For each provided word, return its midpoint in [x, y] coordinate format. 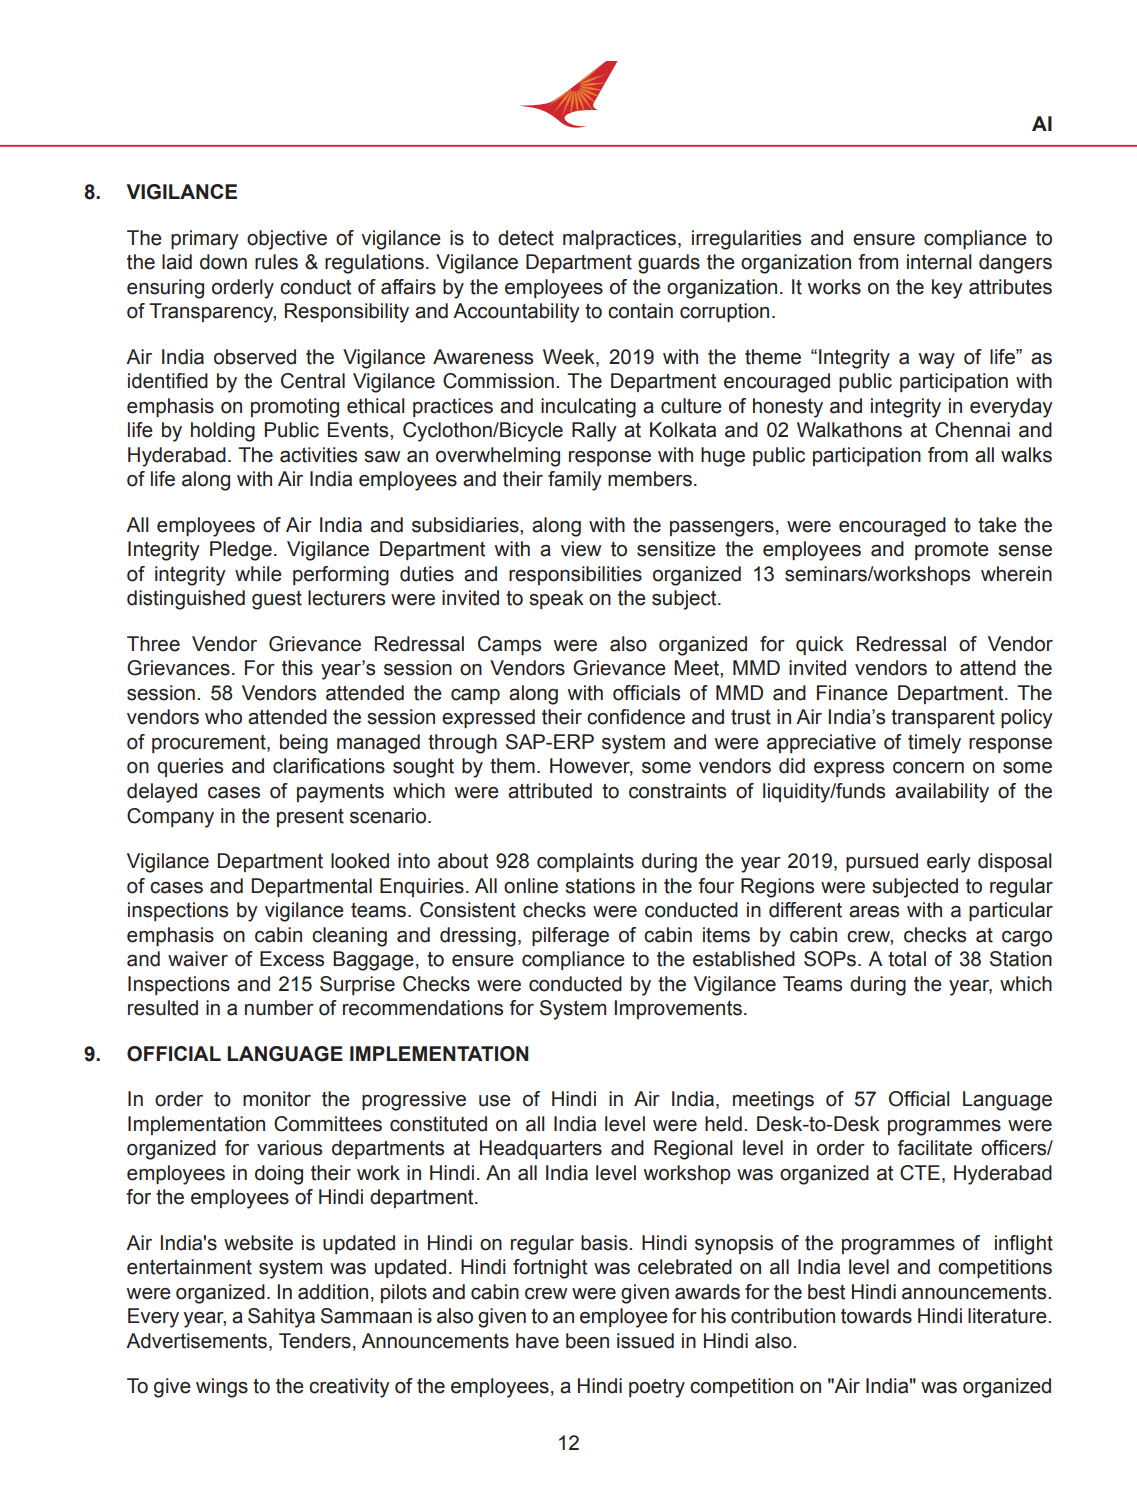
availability [942, 793]
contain [640, 311]
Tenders [315, 1341]
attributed [550, 791]
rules [276, 262]
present [310, 818]
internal [939, 262]
